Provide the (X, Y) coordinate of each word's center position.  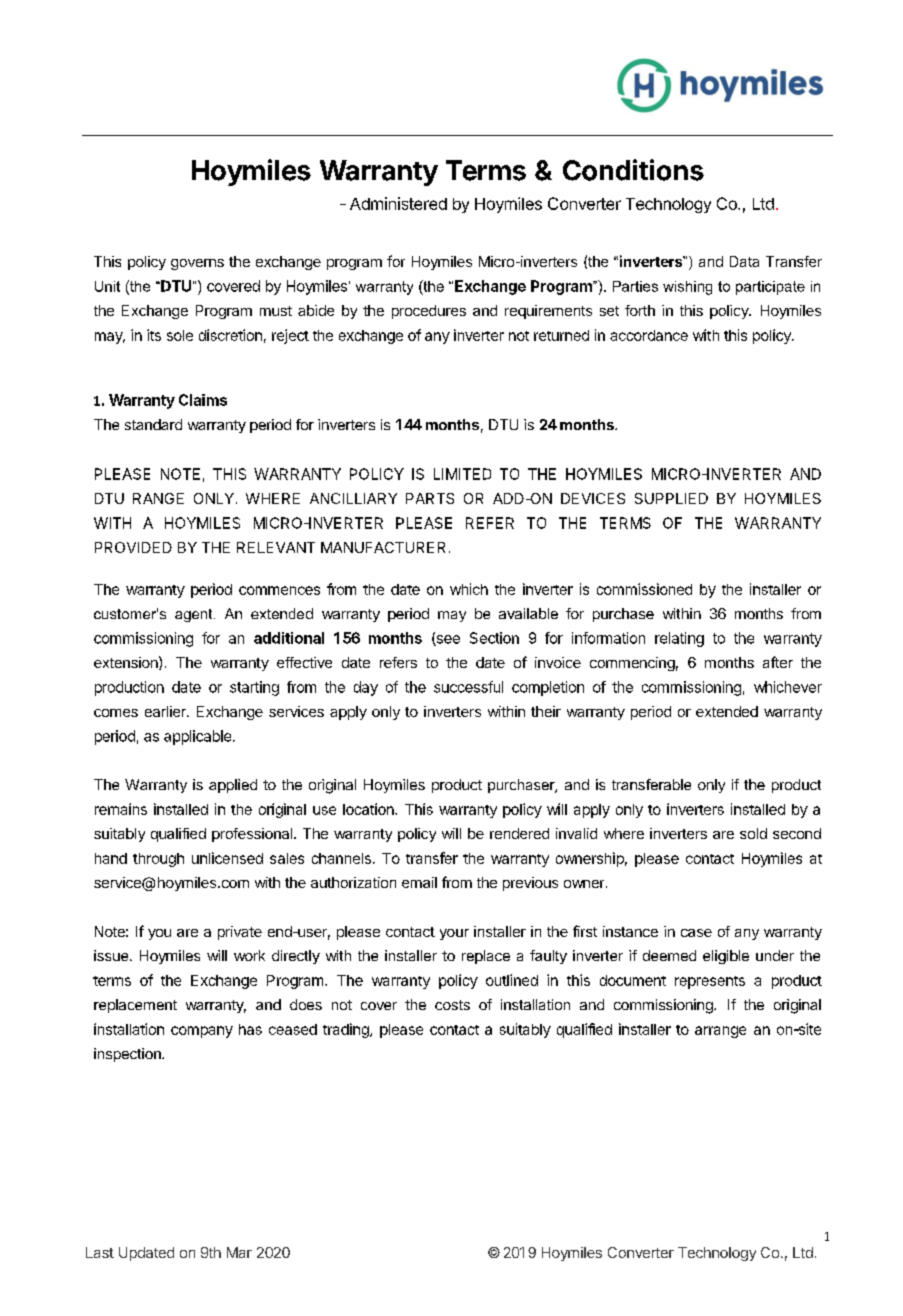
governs (197, 264)
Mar (239, 1252)
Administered (398, 203)
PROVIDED (133, 547)
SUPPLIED (671, 498)
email (419, 882)
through (158, 860)
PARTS (430, 498)
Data (744, 261)
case (696, 933)
